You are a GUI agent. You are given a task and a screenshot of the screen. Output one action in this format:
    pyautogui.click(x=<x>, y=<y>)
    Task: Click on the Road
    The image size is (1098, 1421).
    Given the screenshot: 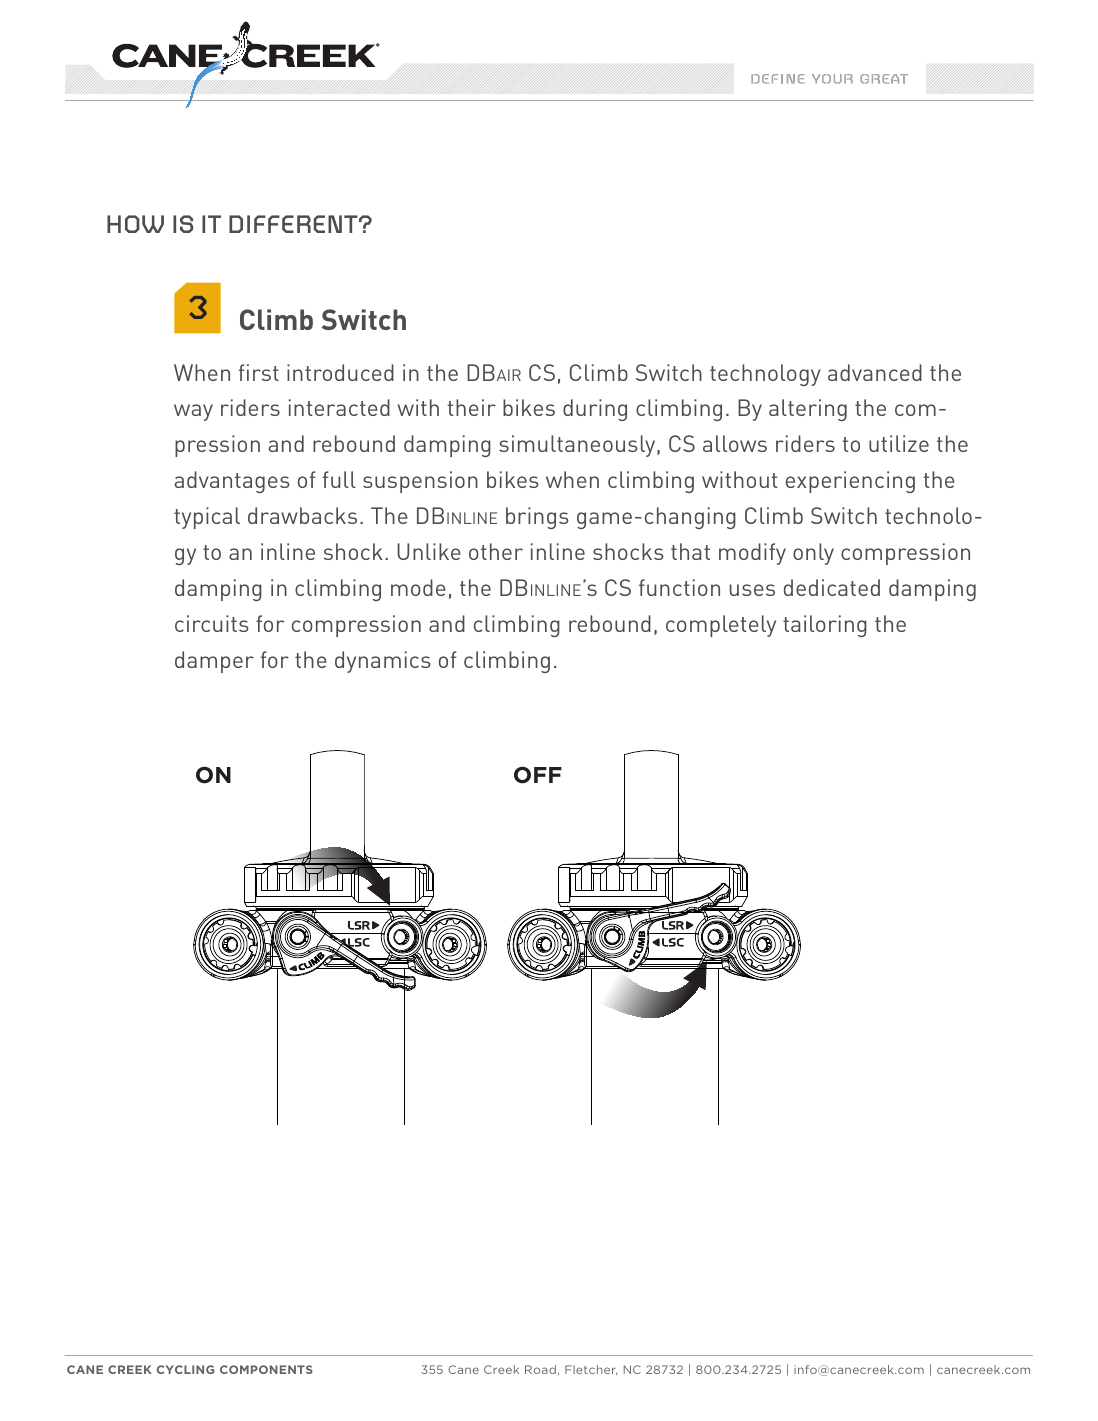 What is the action you would take?
    pyautogui.click(x=540, y=1369)
